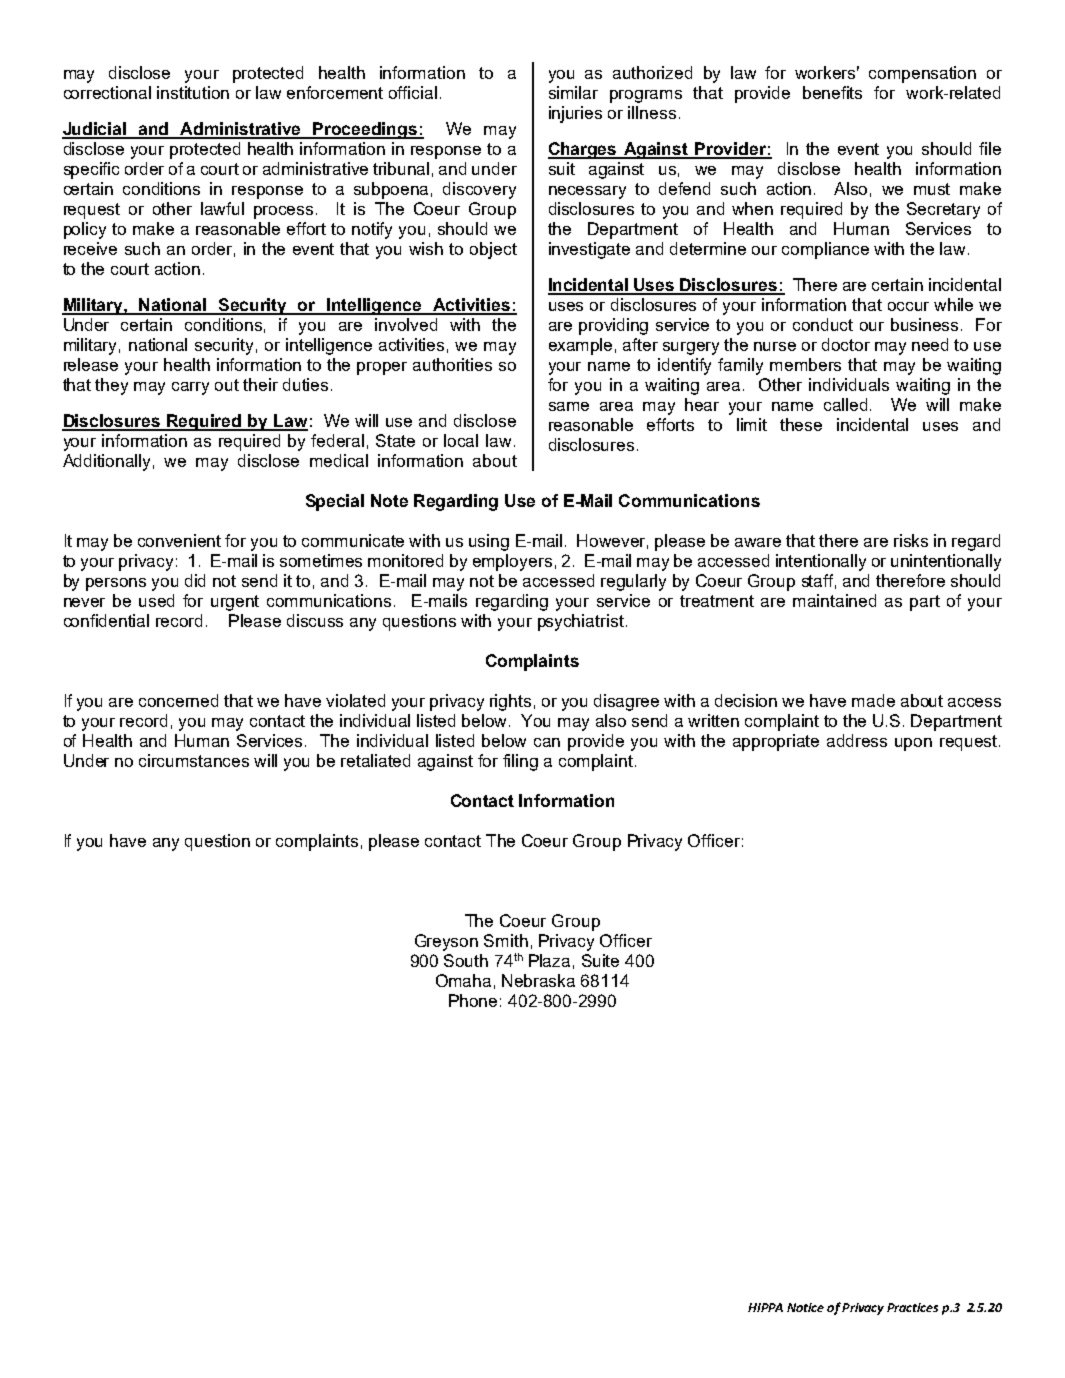 The image size is (1065, 1378). Describe the element at coordinates (473, 1000) in the screenshot. I see `Phone` at that location.
